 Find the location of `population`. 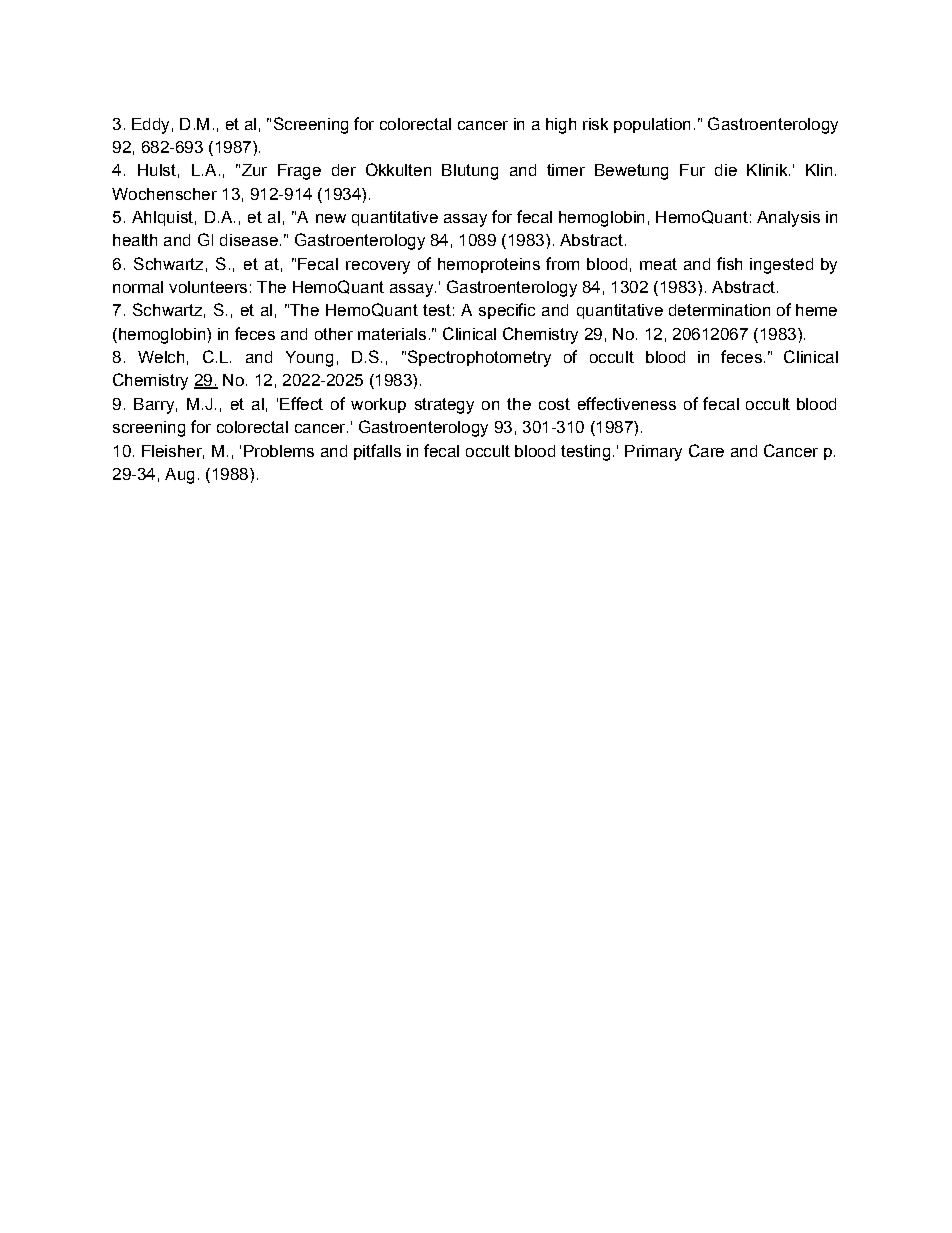

population is located at coordinates (652, 125).
